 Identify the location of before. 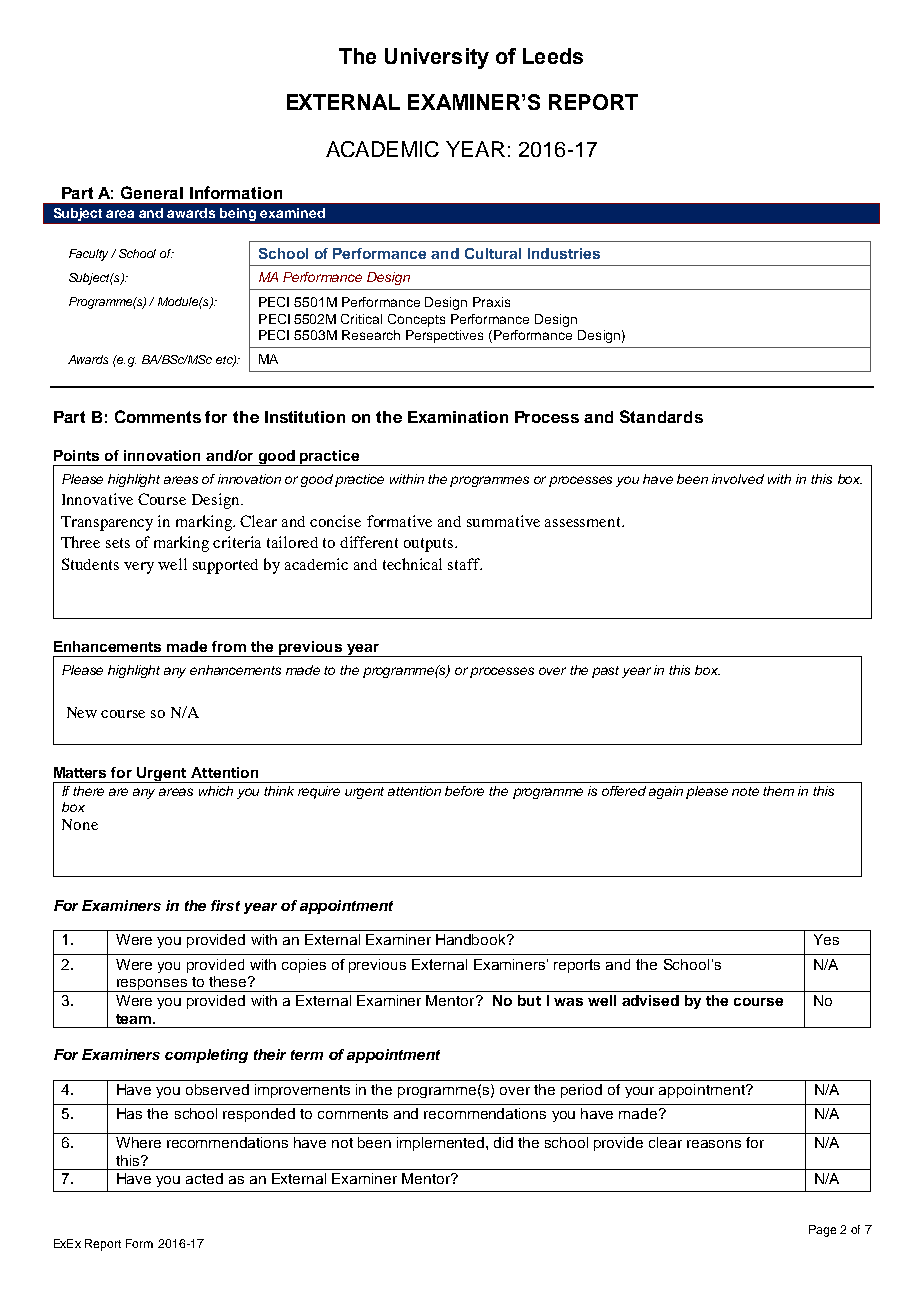
(464, 791).
